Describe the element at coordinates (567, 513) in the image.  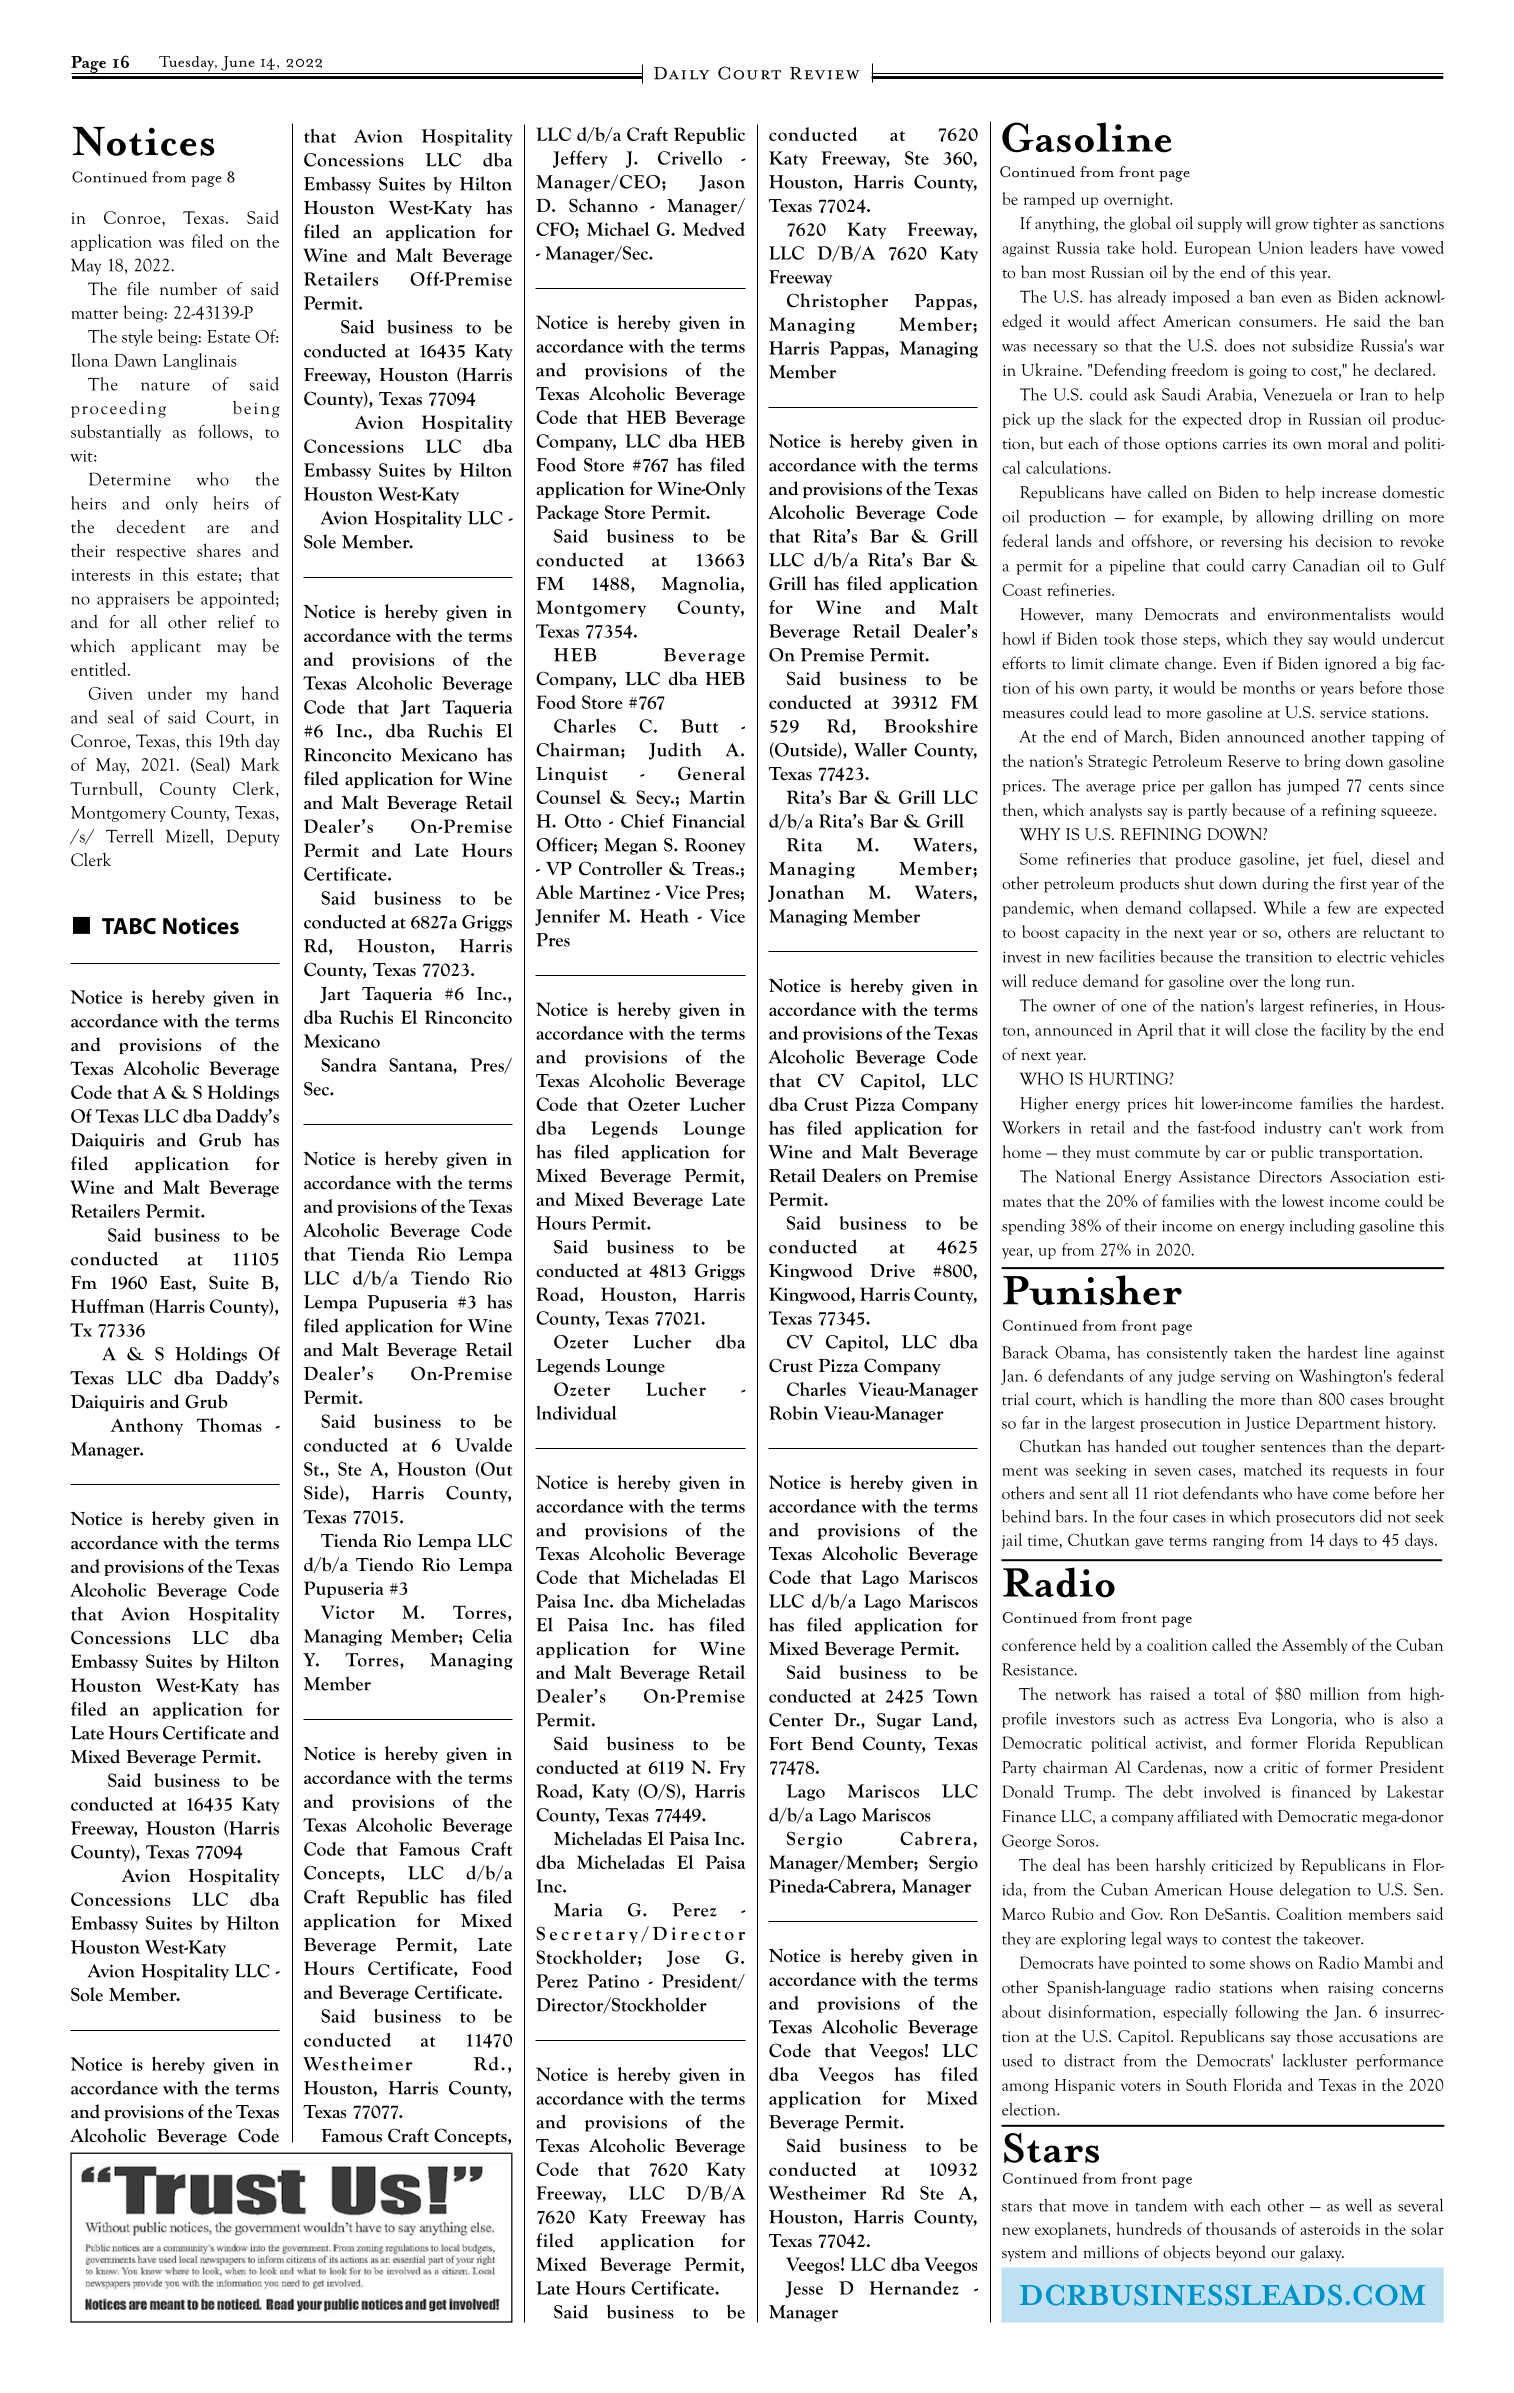
I see `Package` at that location.
